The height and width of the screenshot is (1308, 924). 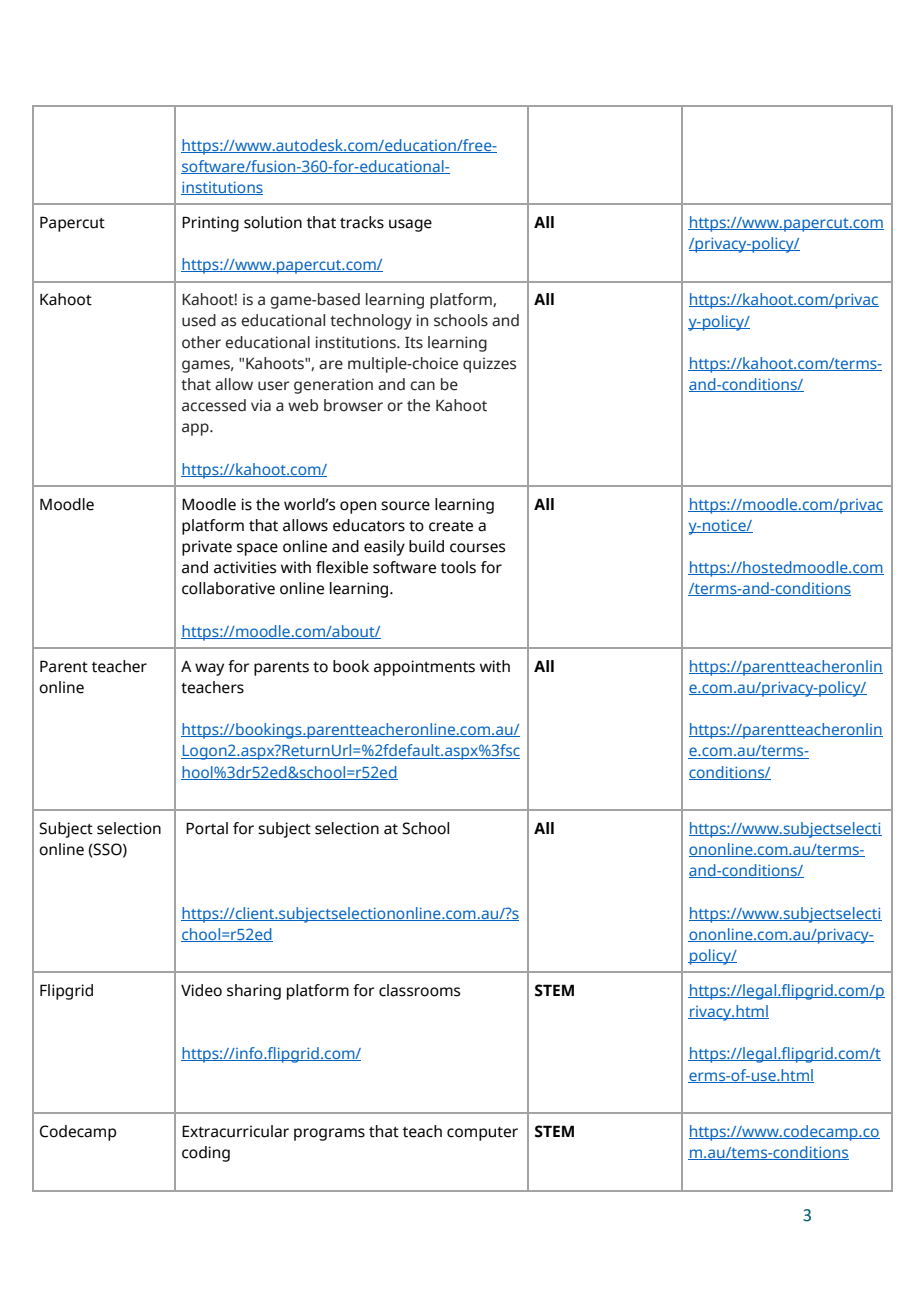 I want to click on browser, so click(x=353, y=405).
